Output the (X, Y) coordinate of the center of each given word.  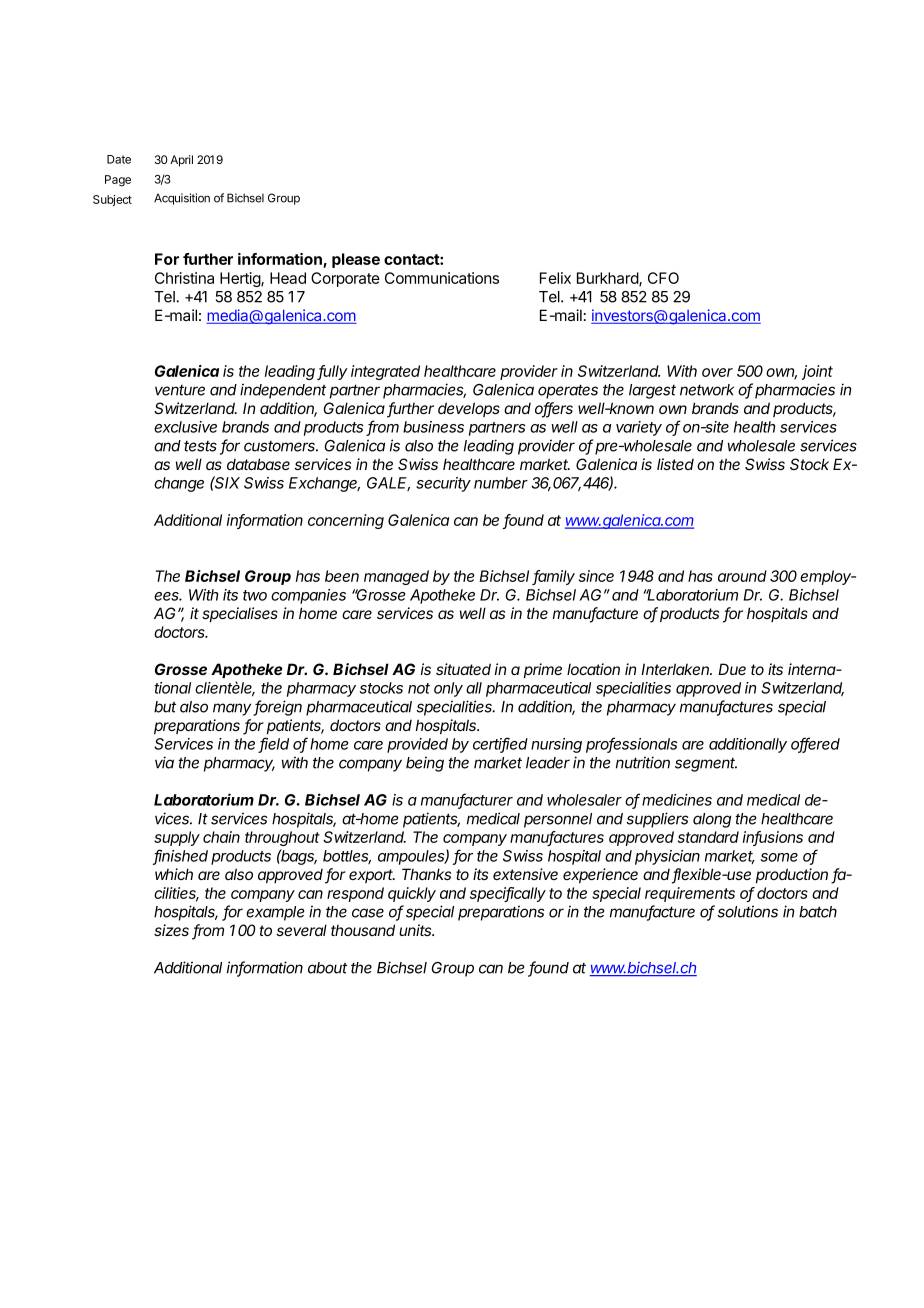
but (165, 707)
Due (732, 669)
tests (200, 446)
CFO (663, 278)
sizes (171, 930)
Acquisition (182, 199)
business (433, 427)
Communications (442, 278)
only (448, 689)
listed (675, 464)
